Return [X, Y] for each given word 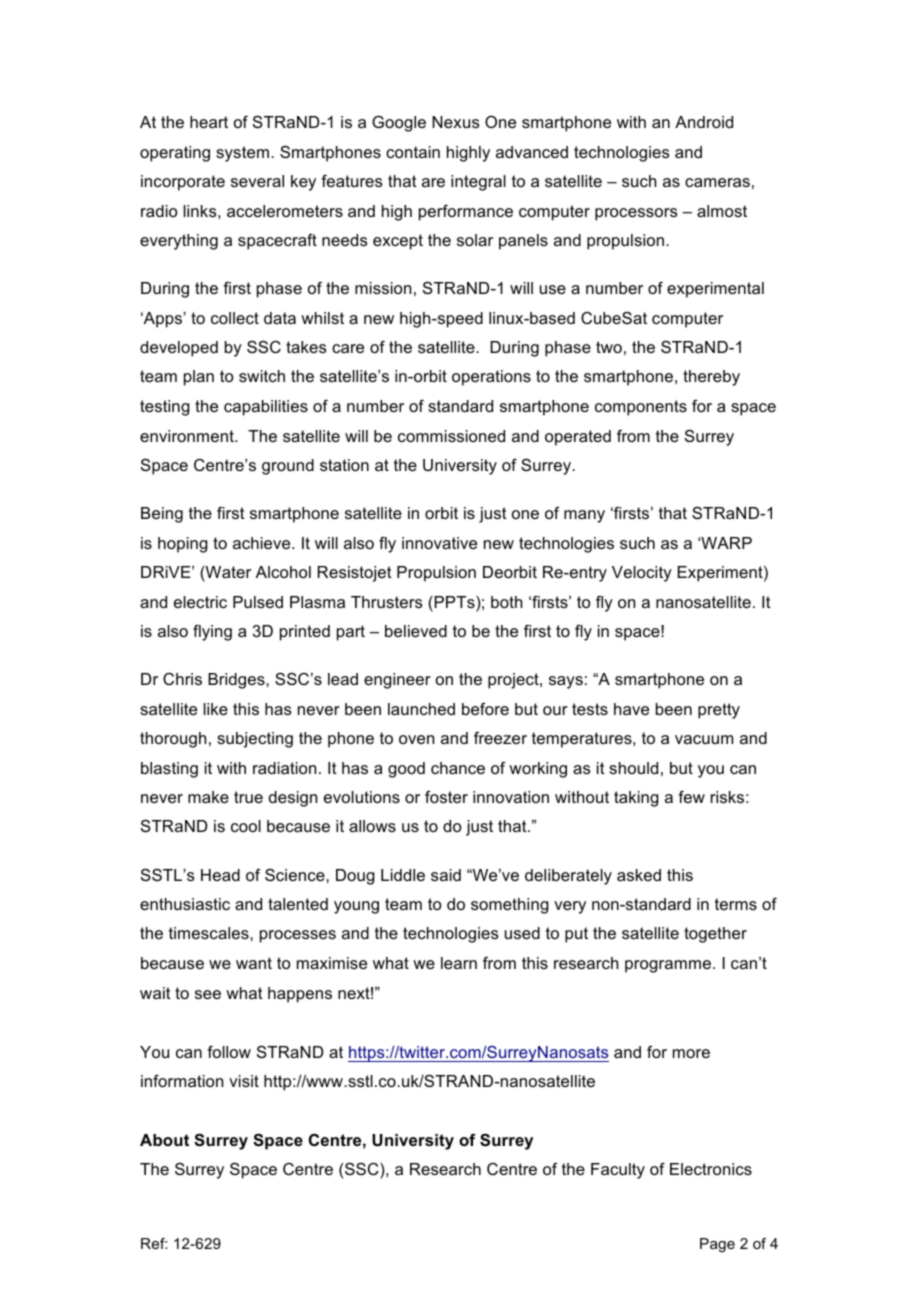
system [242, 154]
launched [421, 709]
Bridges [237, 681]
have [631, 709]
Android [704, 122]
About [164, 1140]
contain [413, 152]
